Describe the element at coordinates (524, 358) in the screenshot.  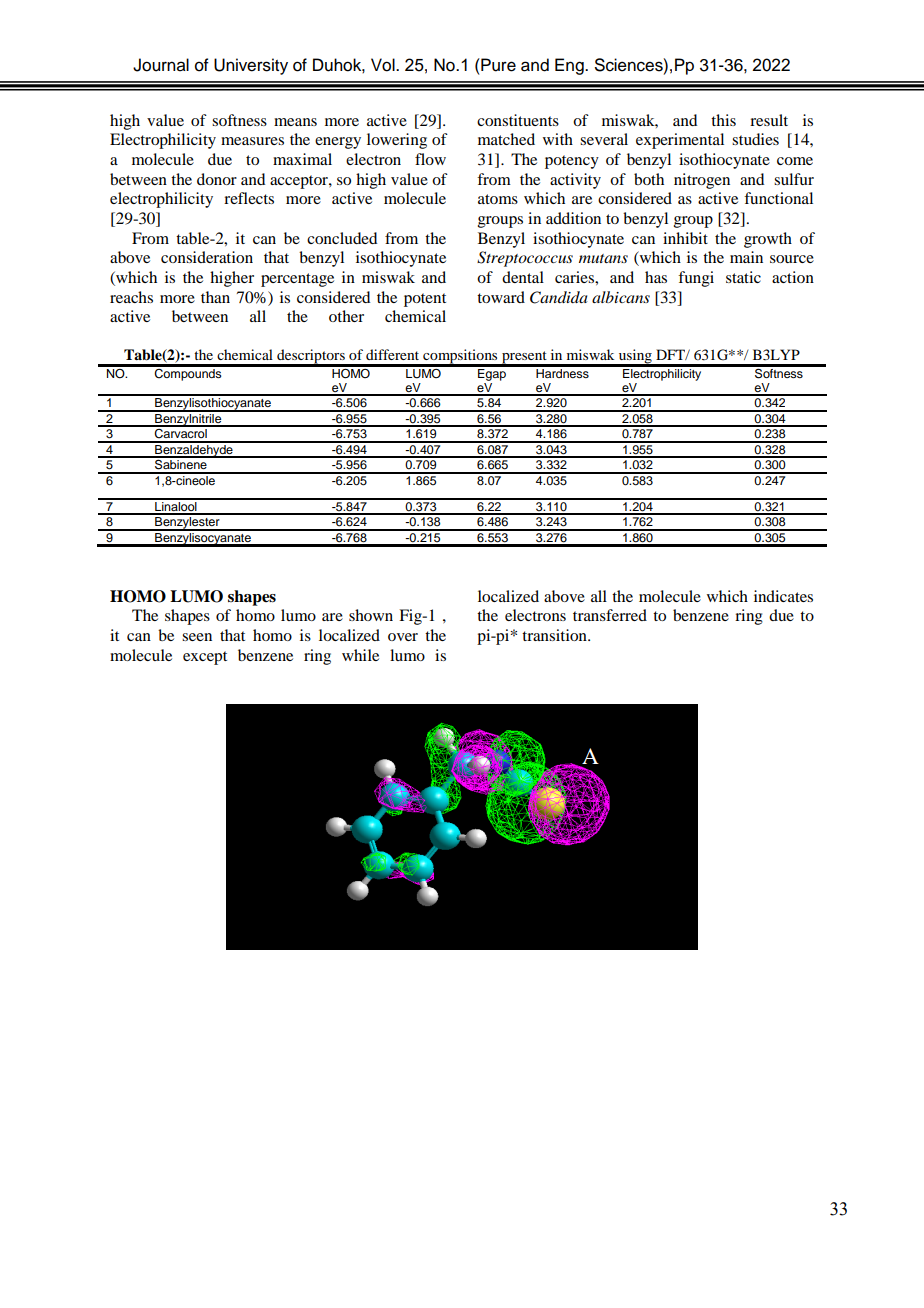
I see `present` at that location.
